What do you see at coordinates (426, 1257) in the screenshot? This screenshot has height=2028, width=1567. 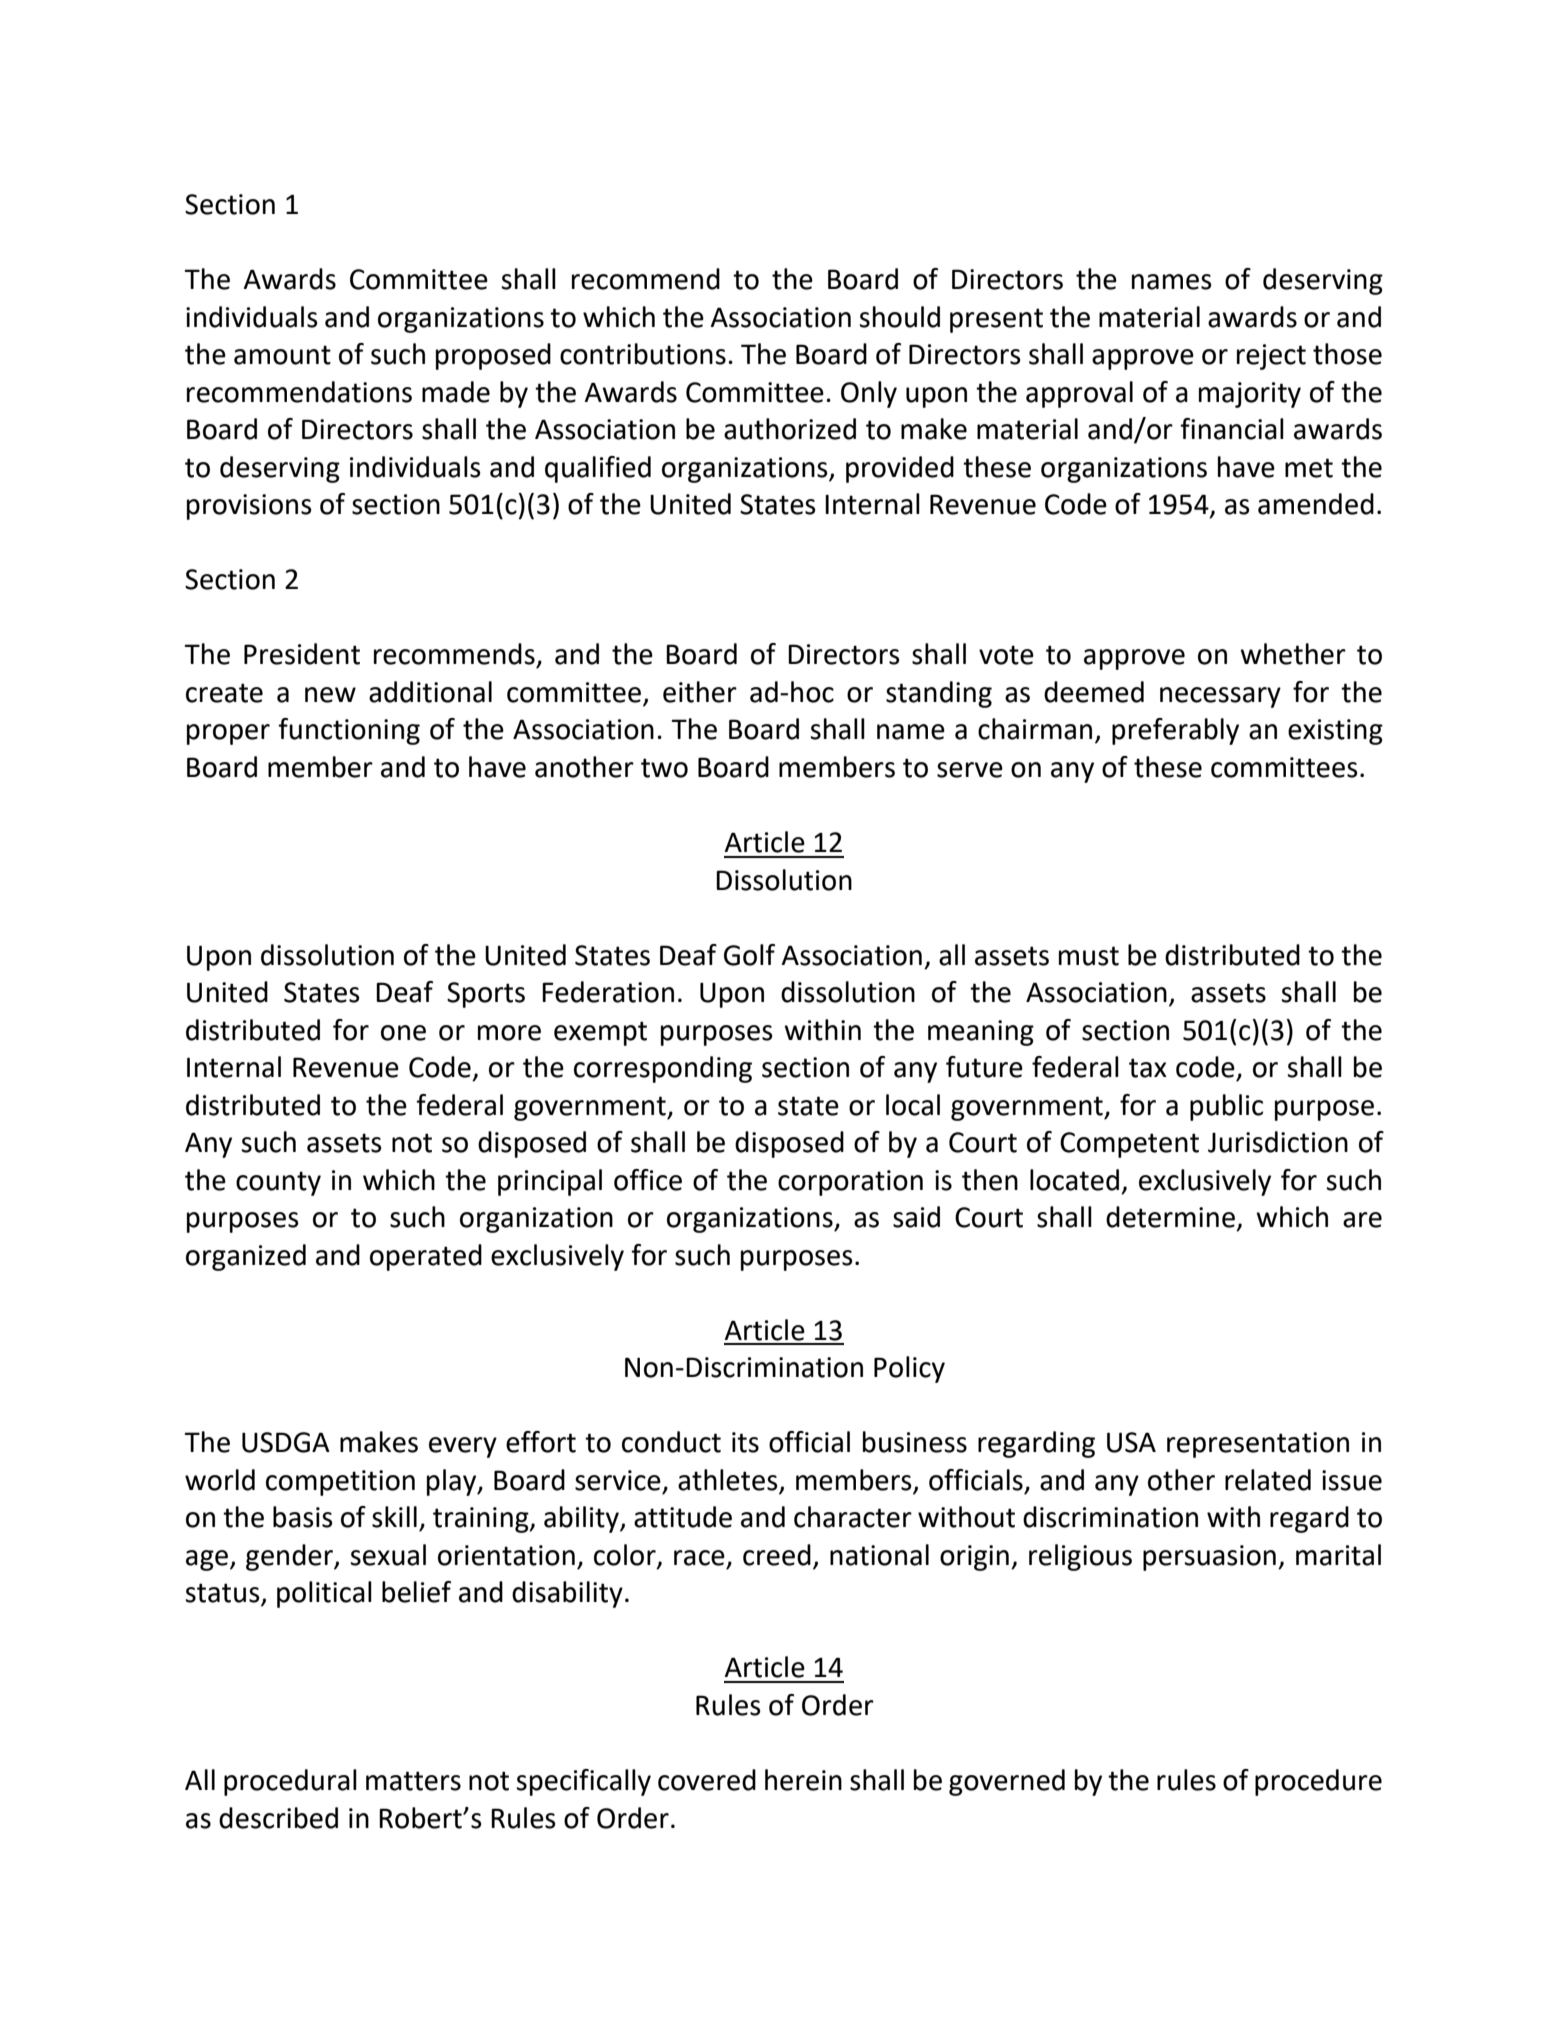 I see `operated` at bounding box center [426, 1257].
